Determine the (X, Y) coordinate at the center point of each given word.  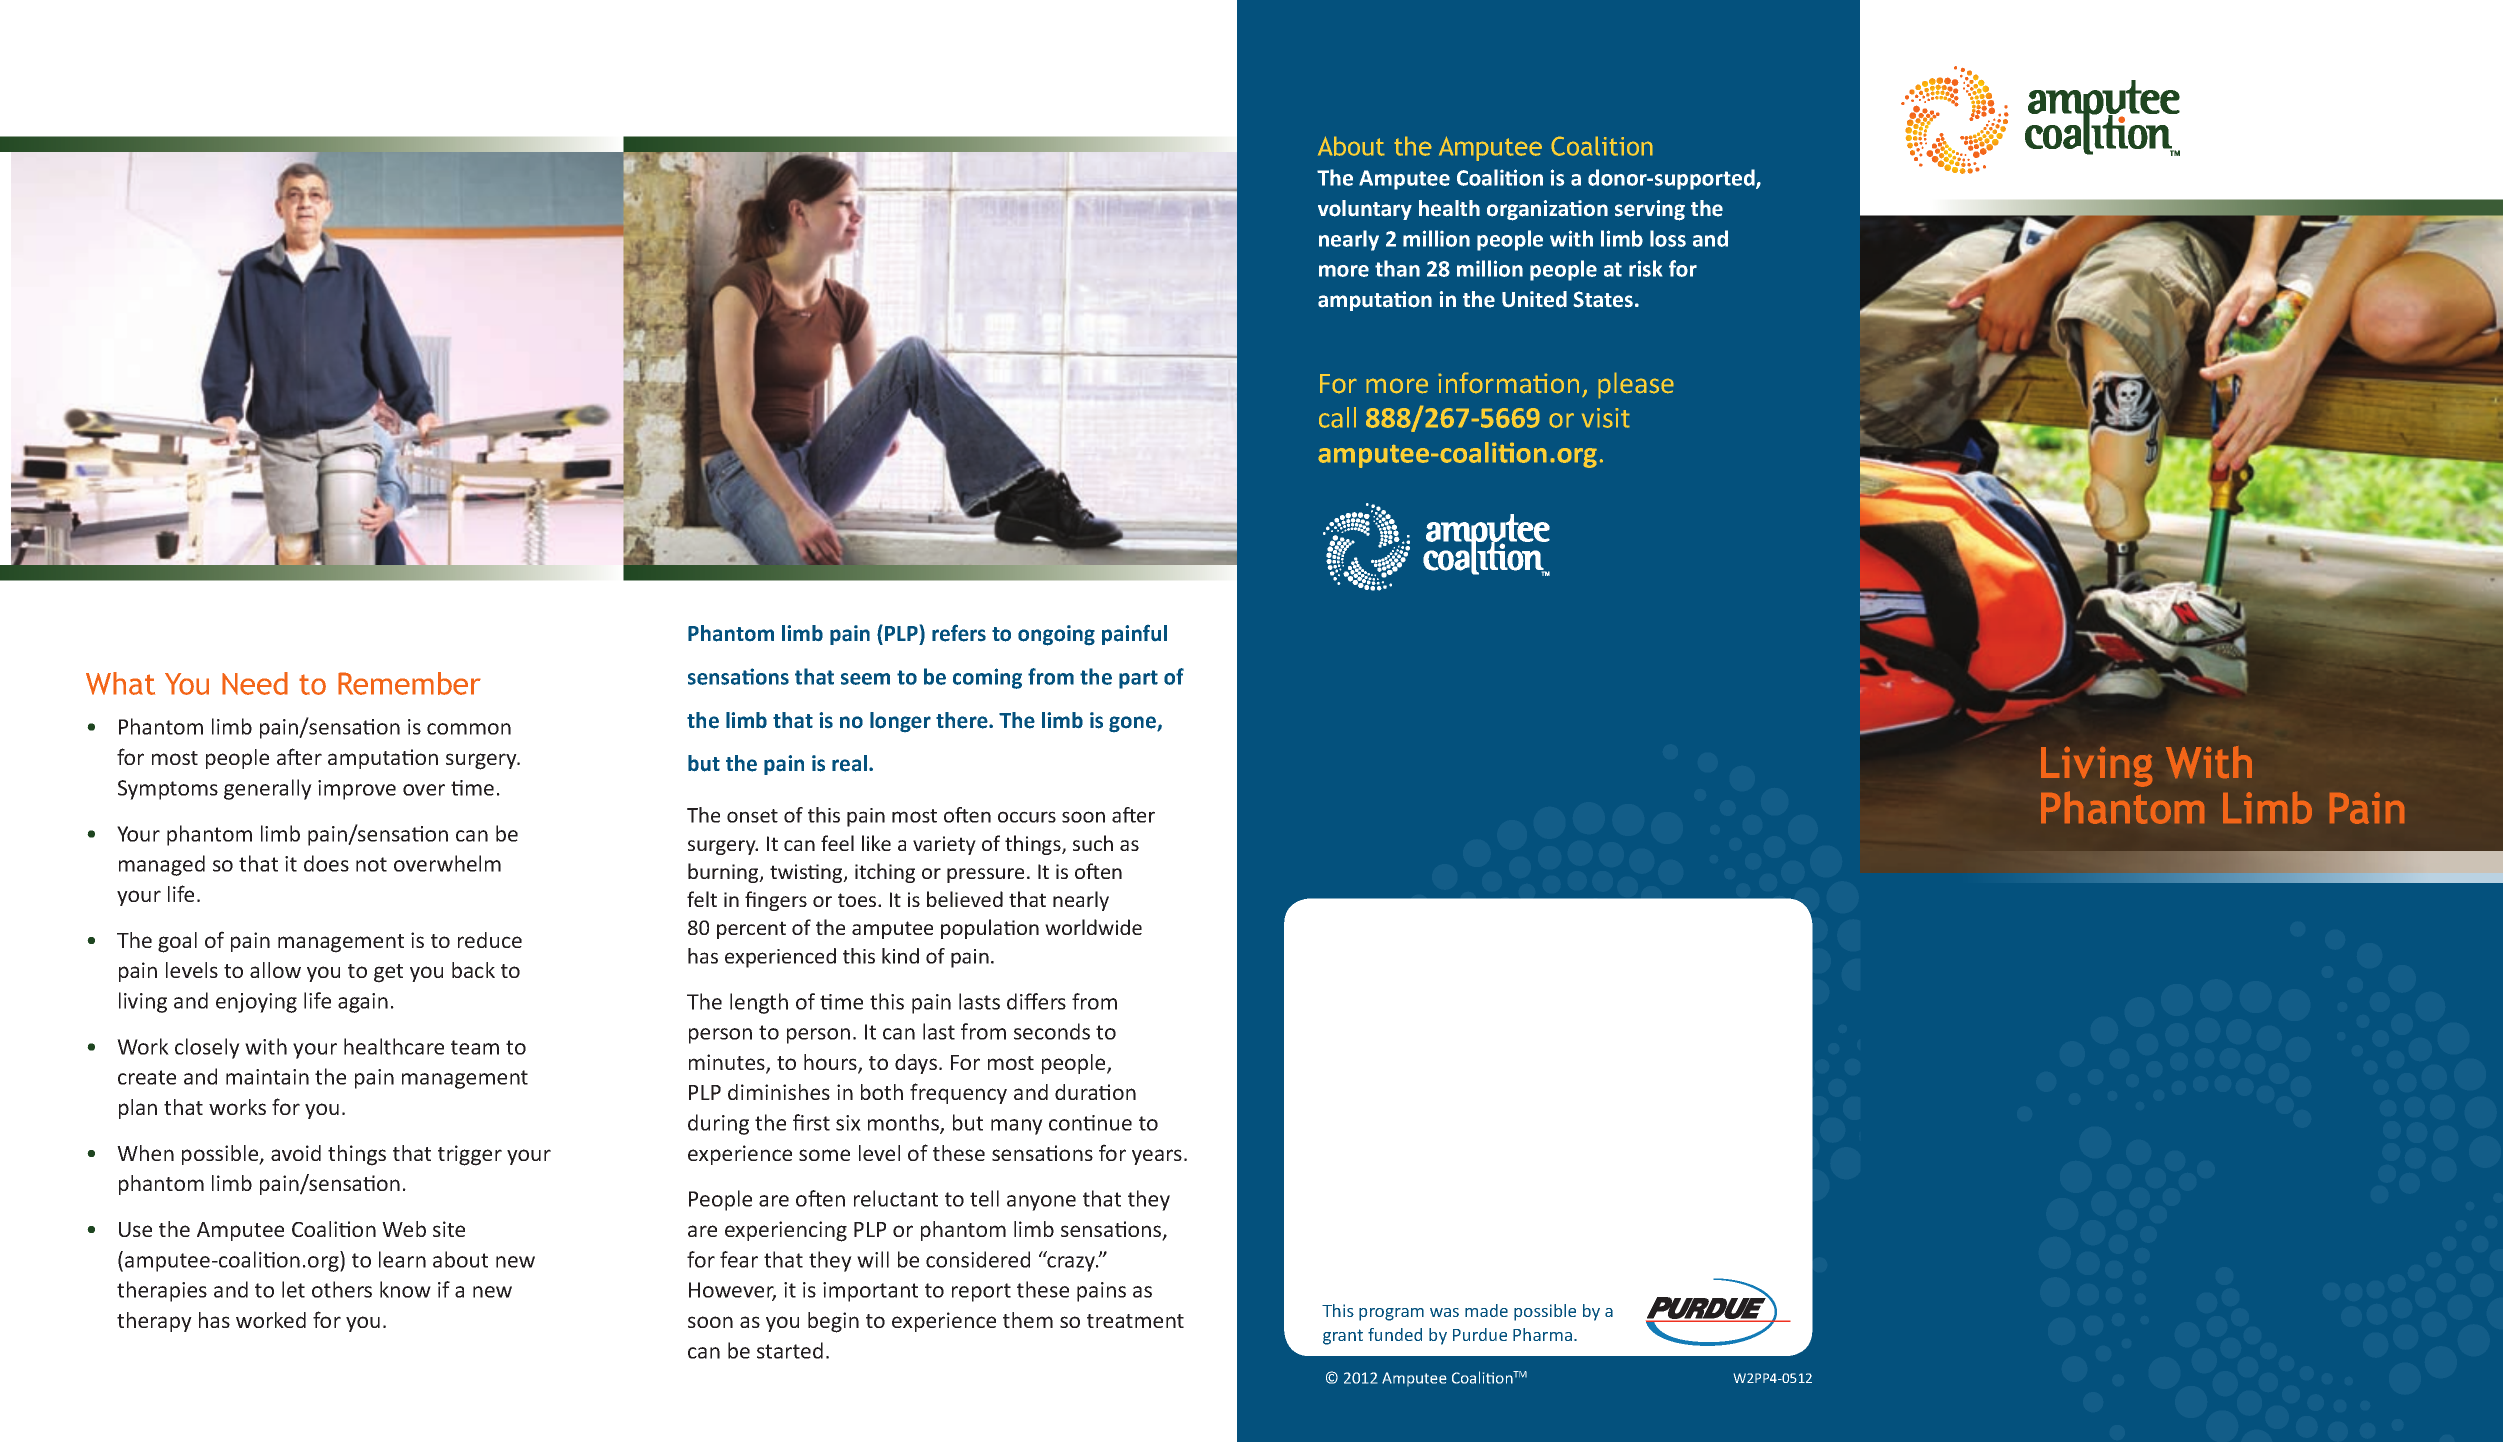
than (1397, 268)
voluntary (1365, 210)
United (1534, 299)
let (293, 1289)
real (849, 763)
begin (833, 1322)
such (1093, 843)
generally (268, 789)
